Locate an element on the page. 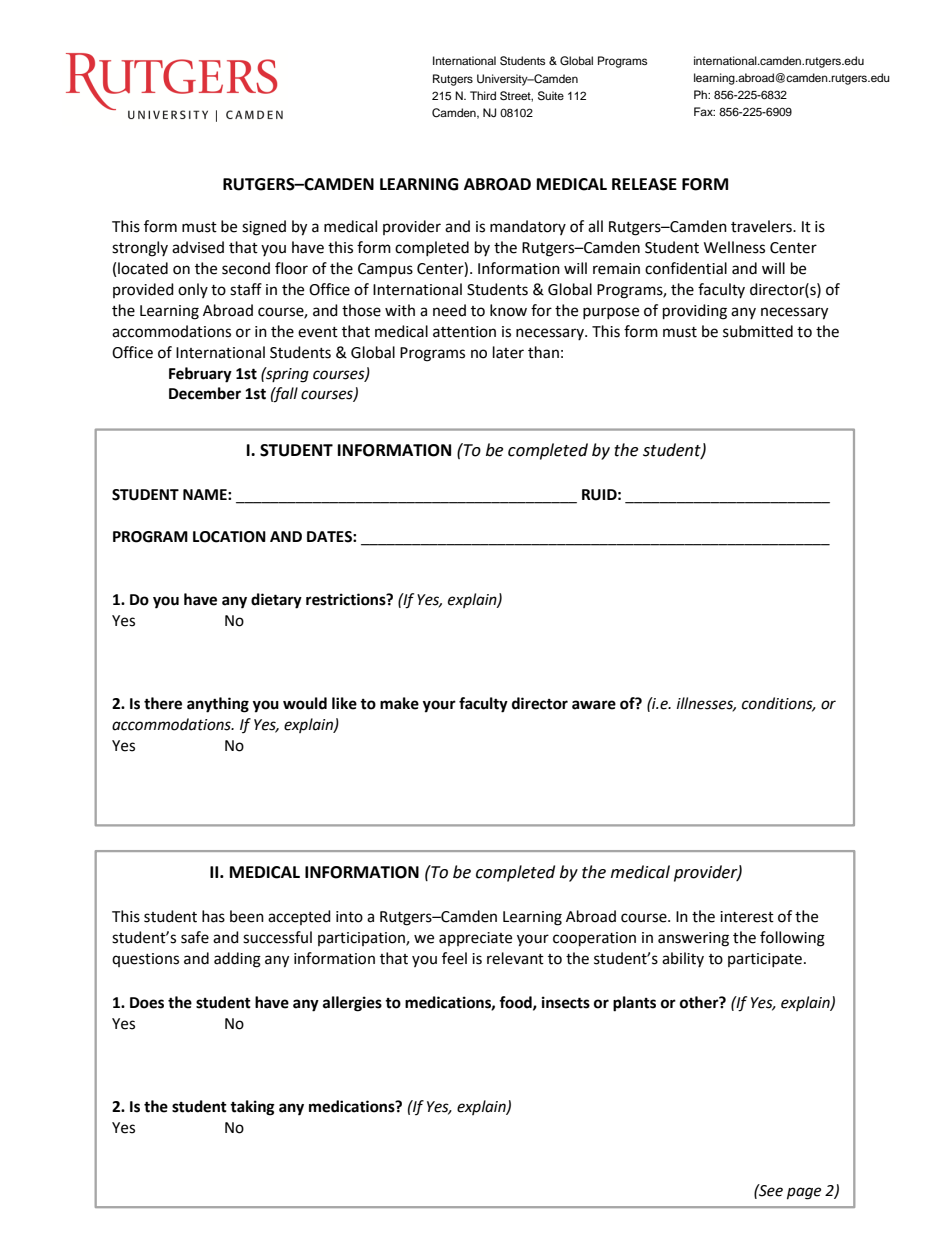  Third is located at coordinates (483, 95).
